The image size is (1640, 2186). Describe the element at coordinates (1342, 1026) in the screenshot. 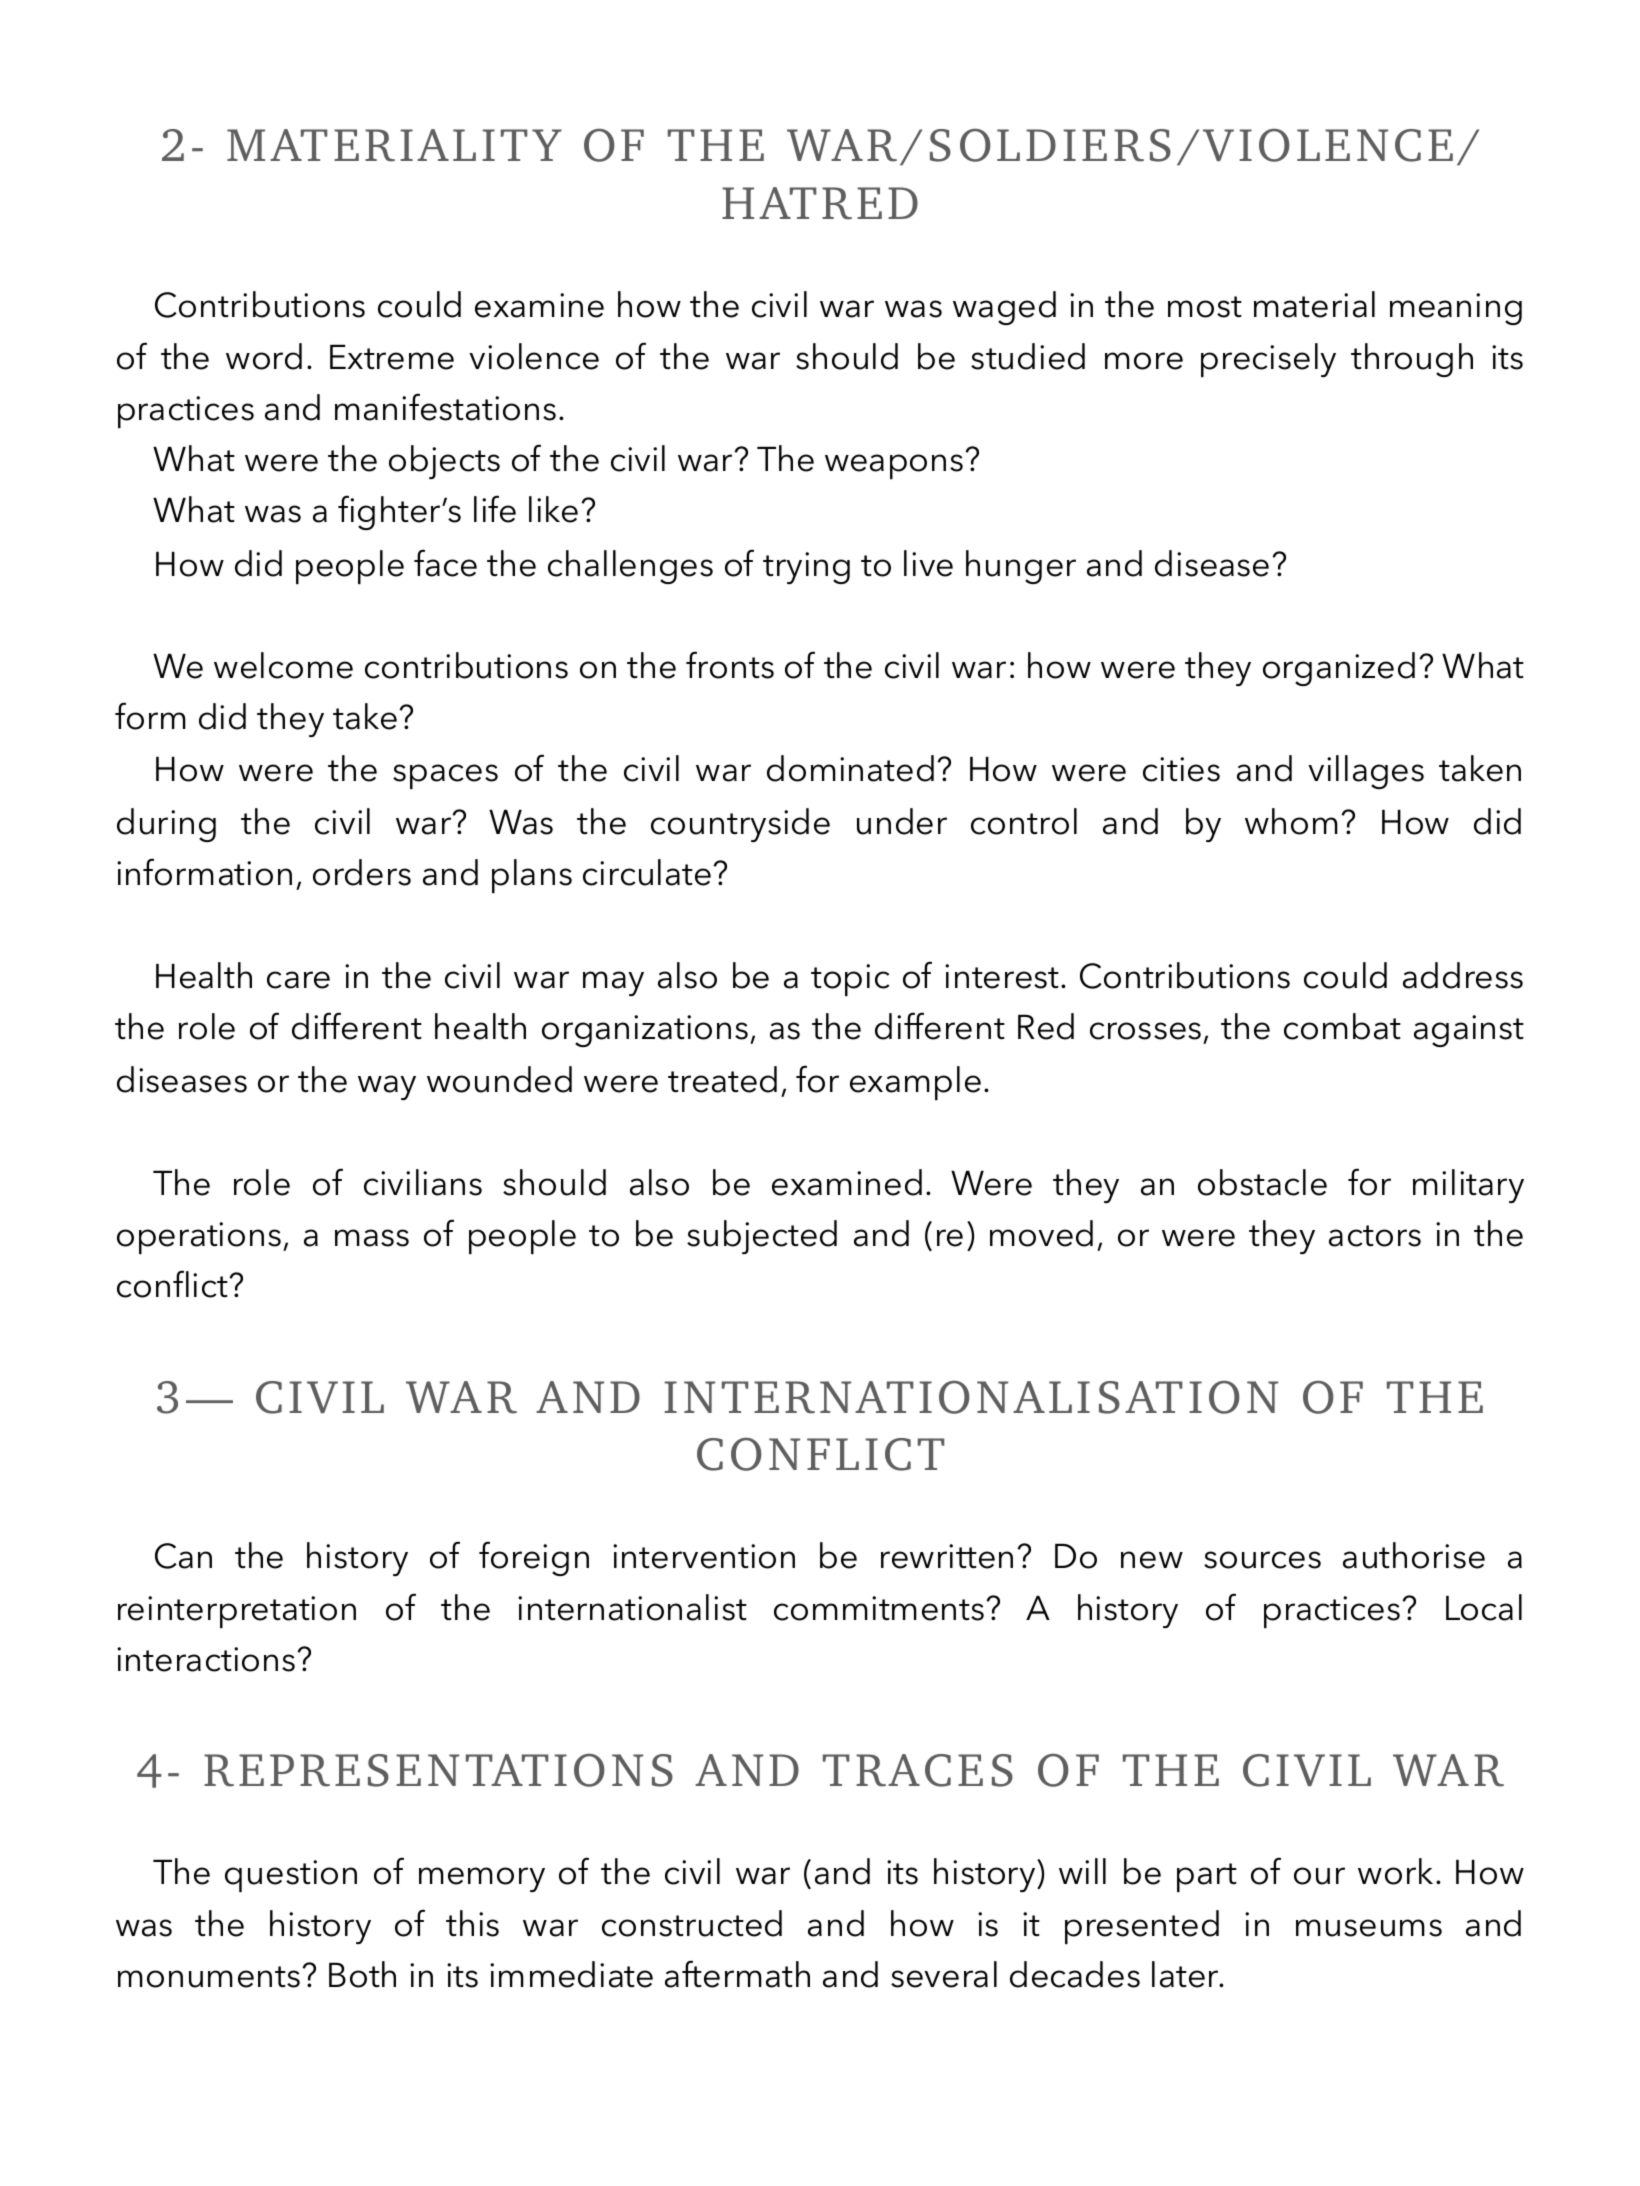

I see `combat` at that location.
